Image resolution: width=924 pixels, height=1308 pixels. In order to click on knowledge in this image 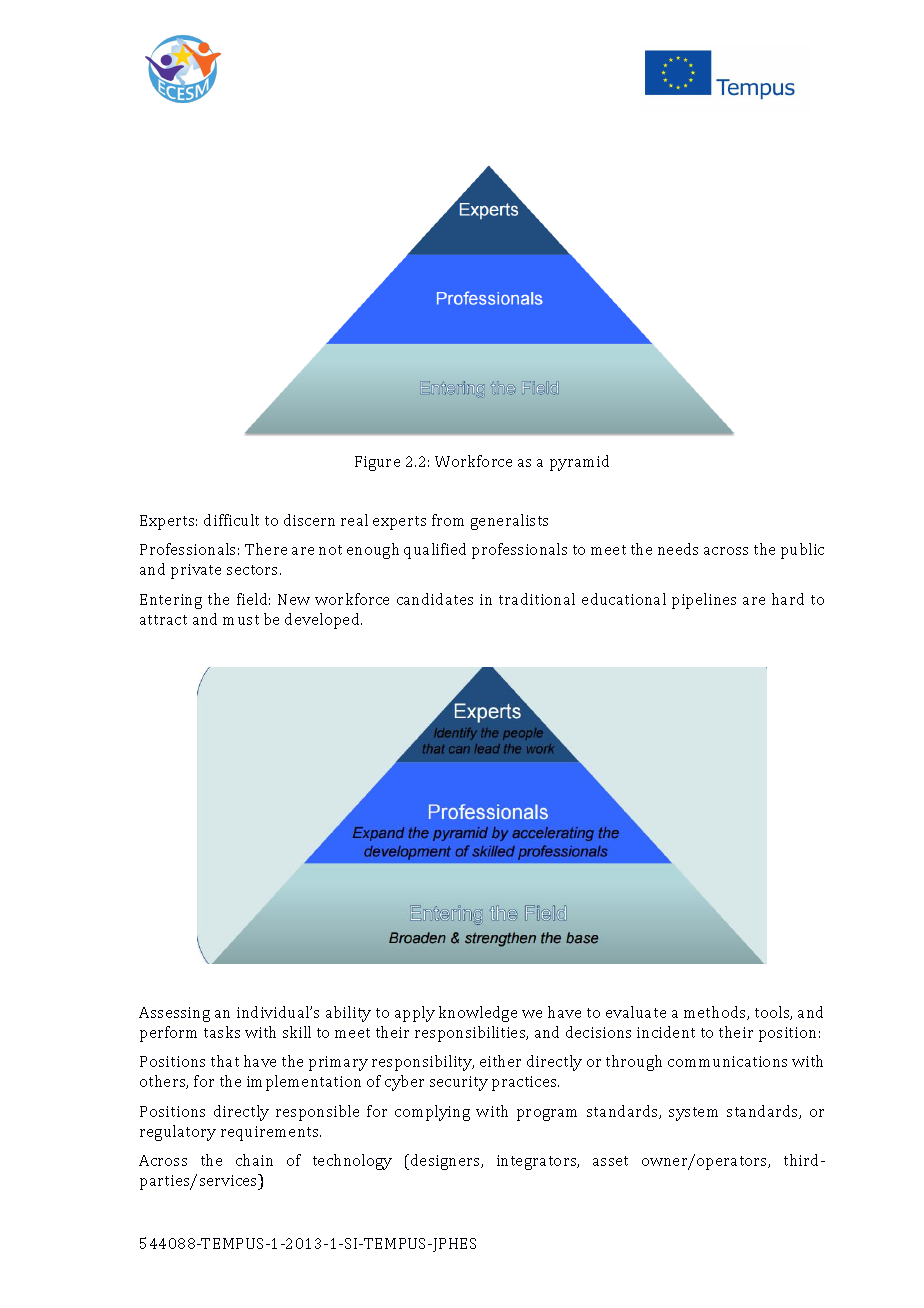, I will do `click(478, 1014)`.
